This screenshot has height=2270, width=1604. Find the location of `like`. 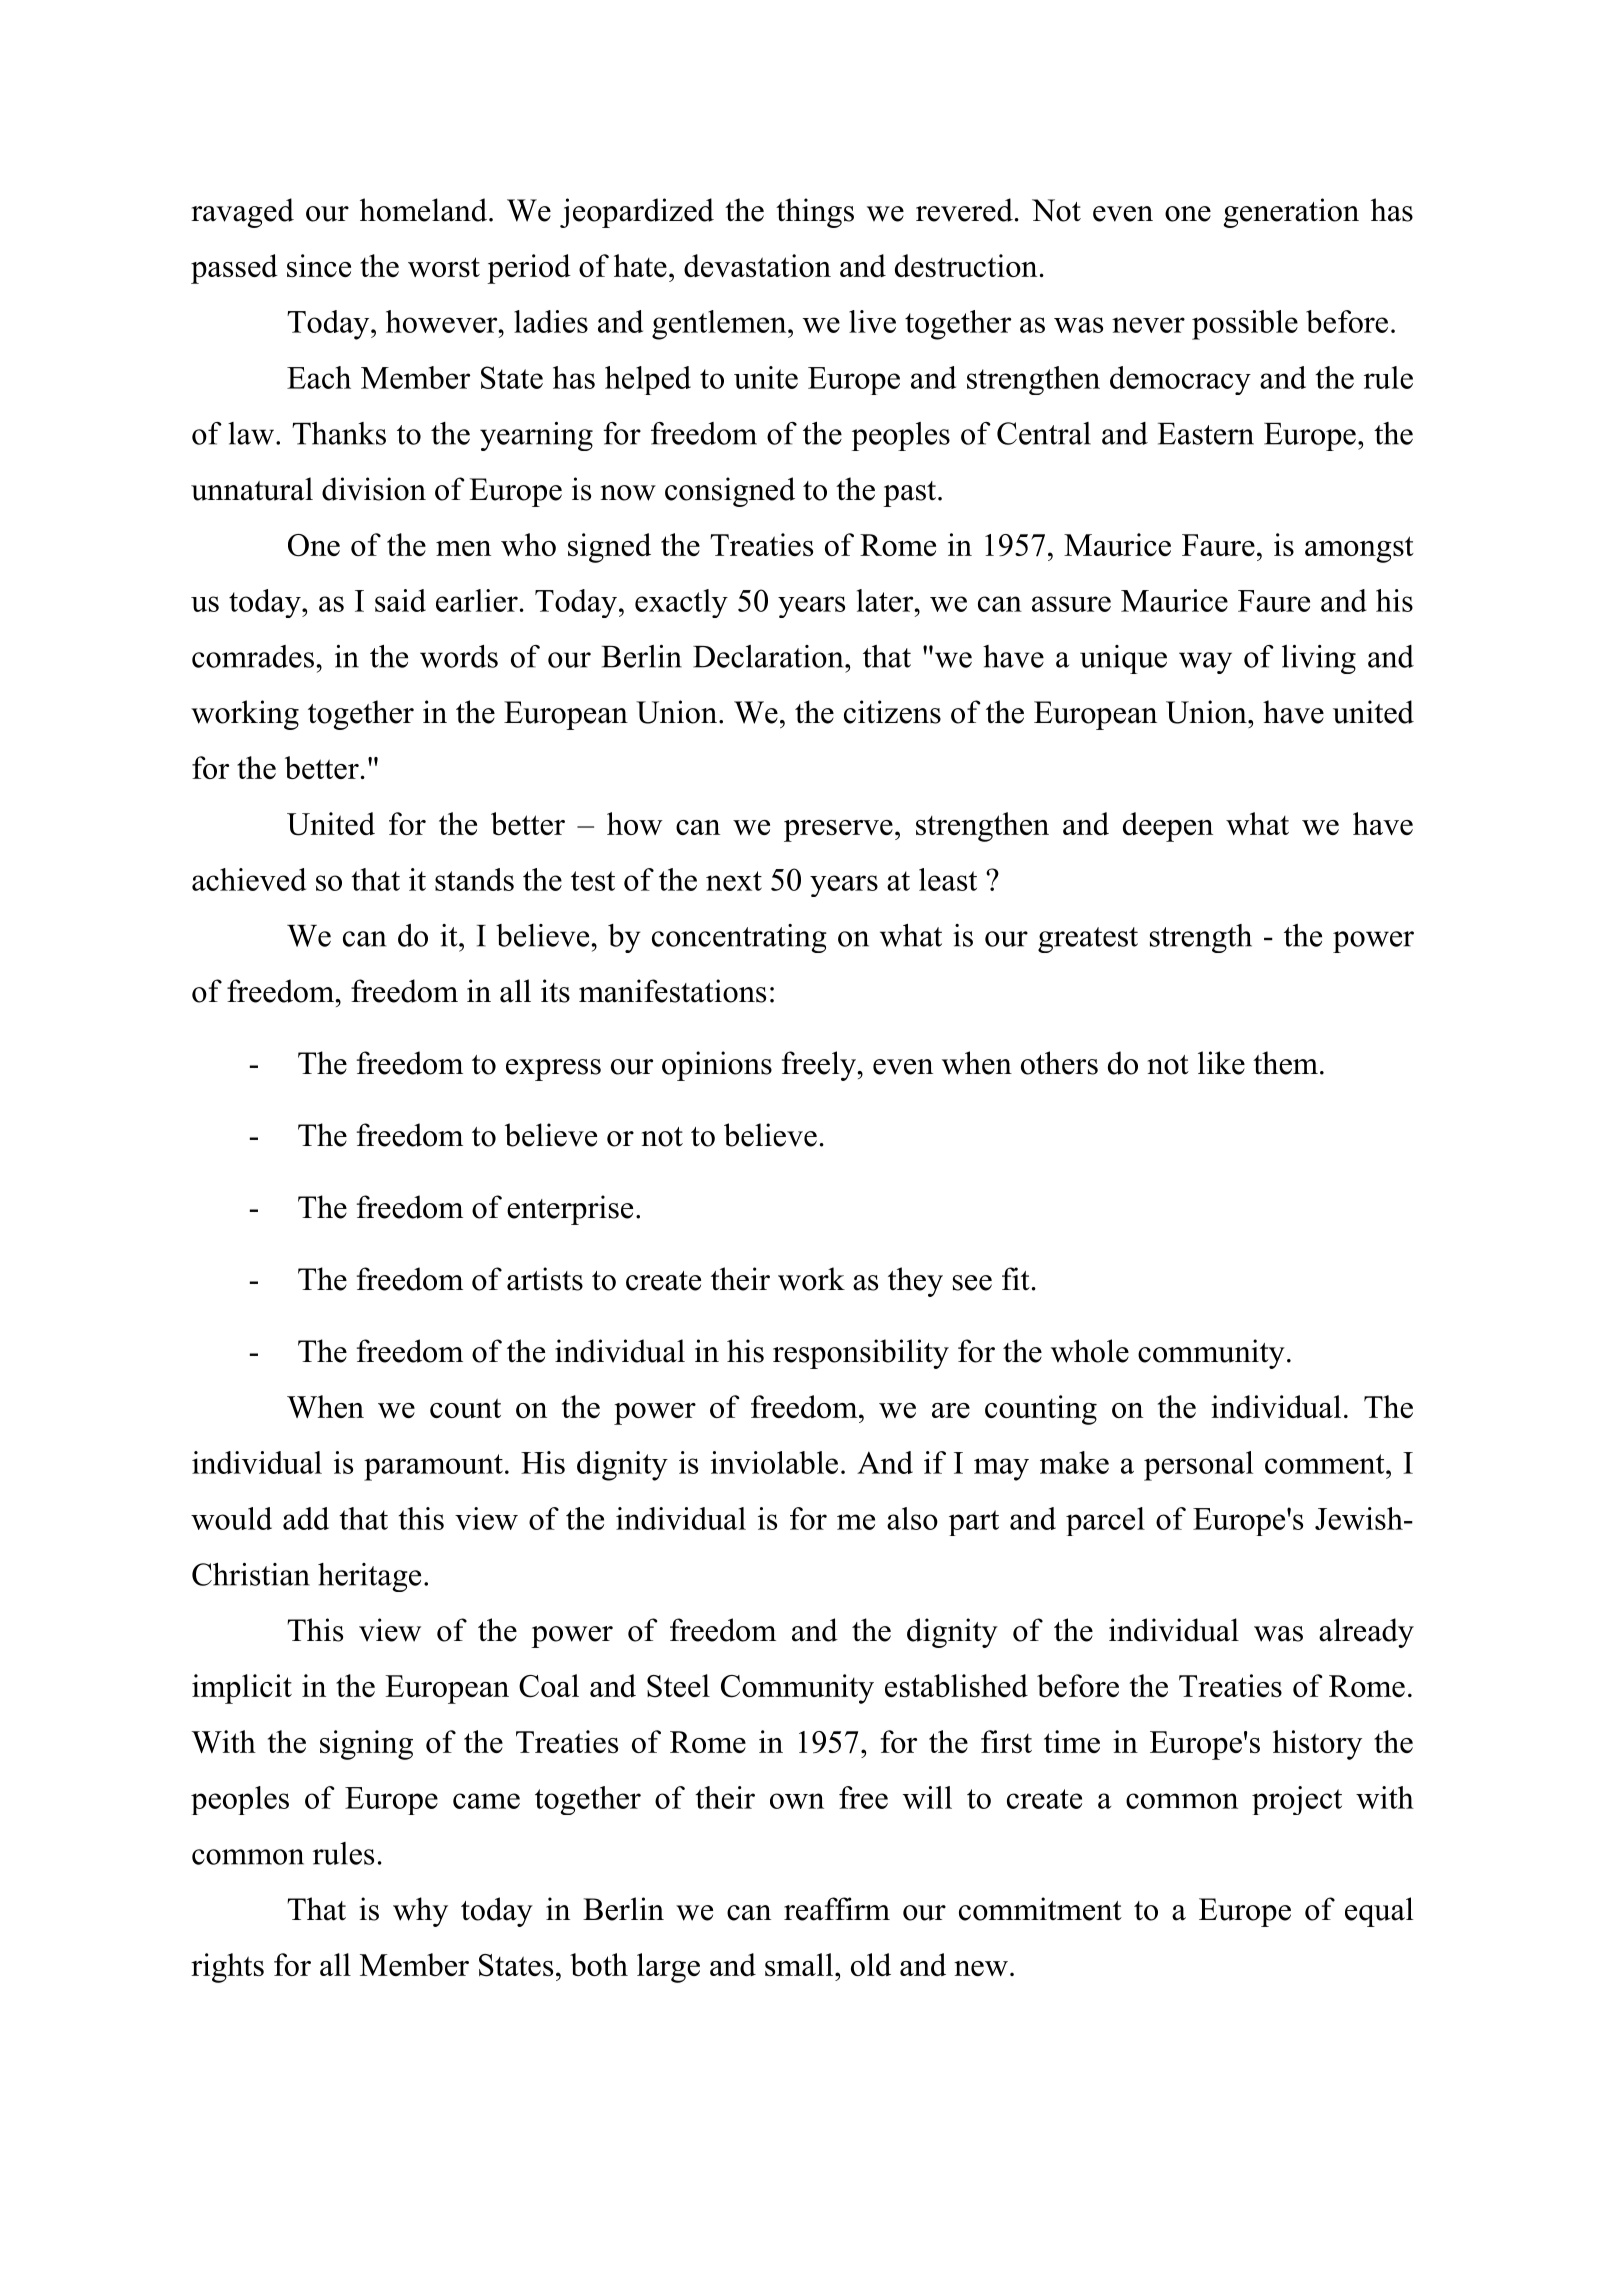

like is located at coordinates (1221, 1063).
